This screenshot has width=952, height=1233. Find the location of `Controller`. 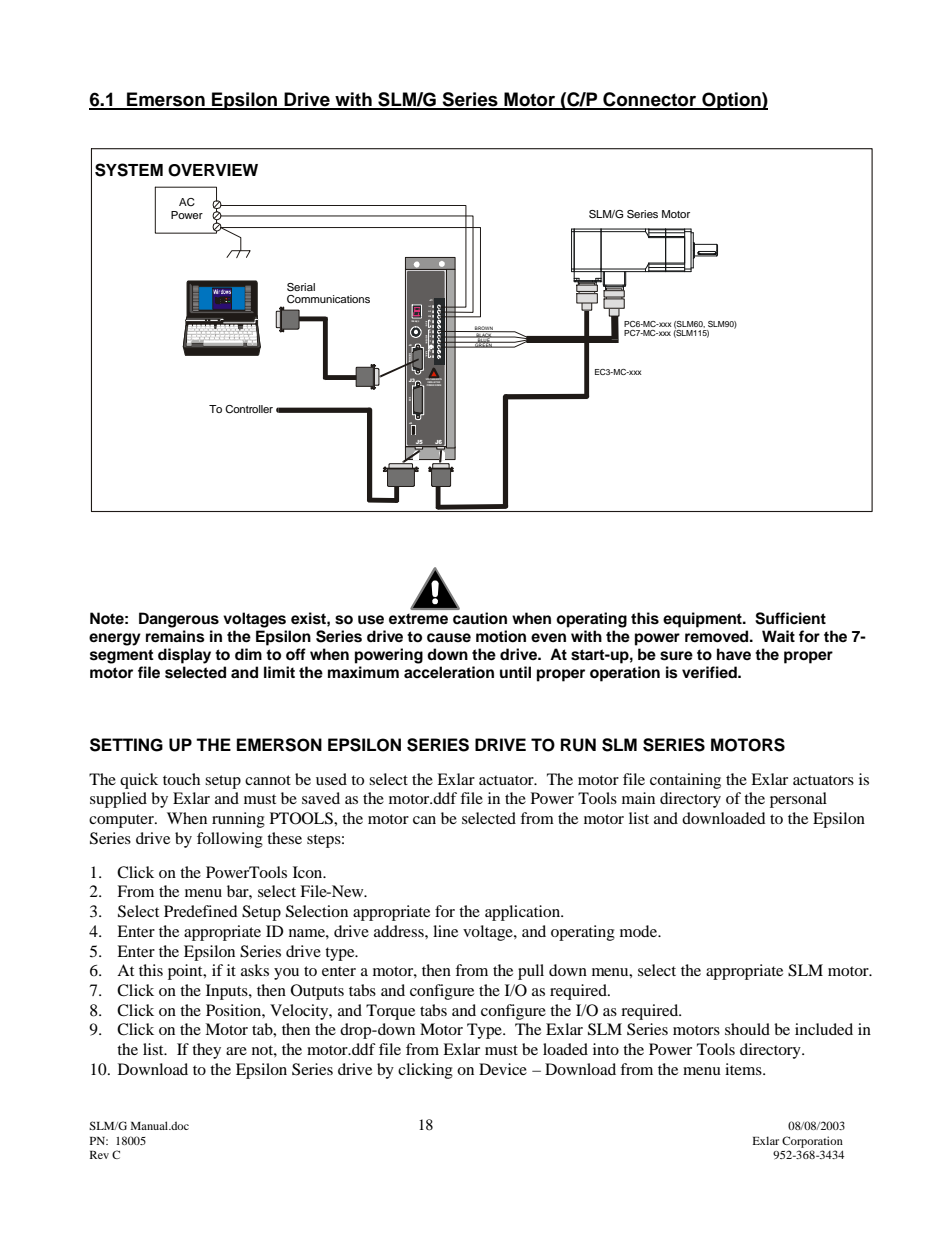

Controller is located at coordinates (249, 409).
